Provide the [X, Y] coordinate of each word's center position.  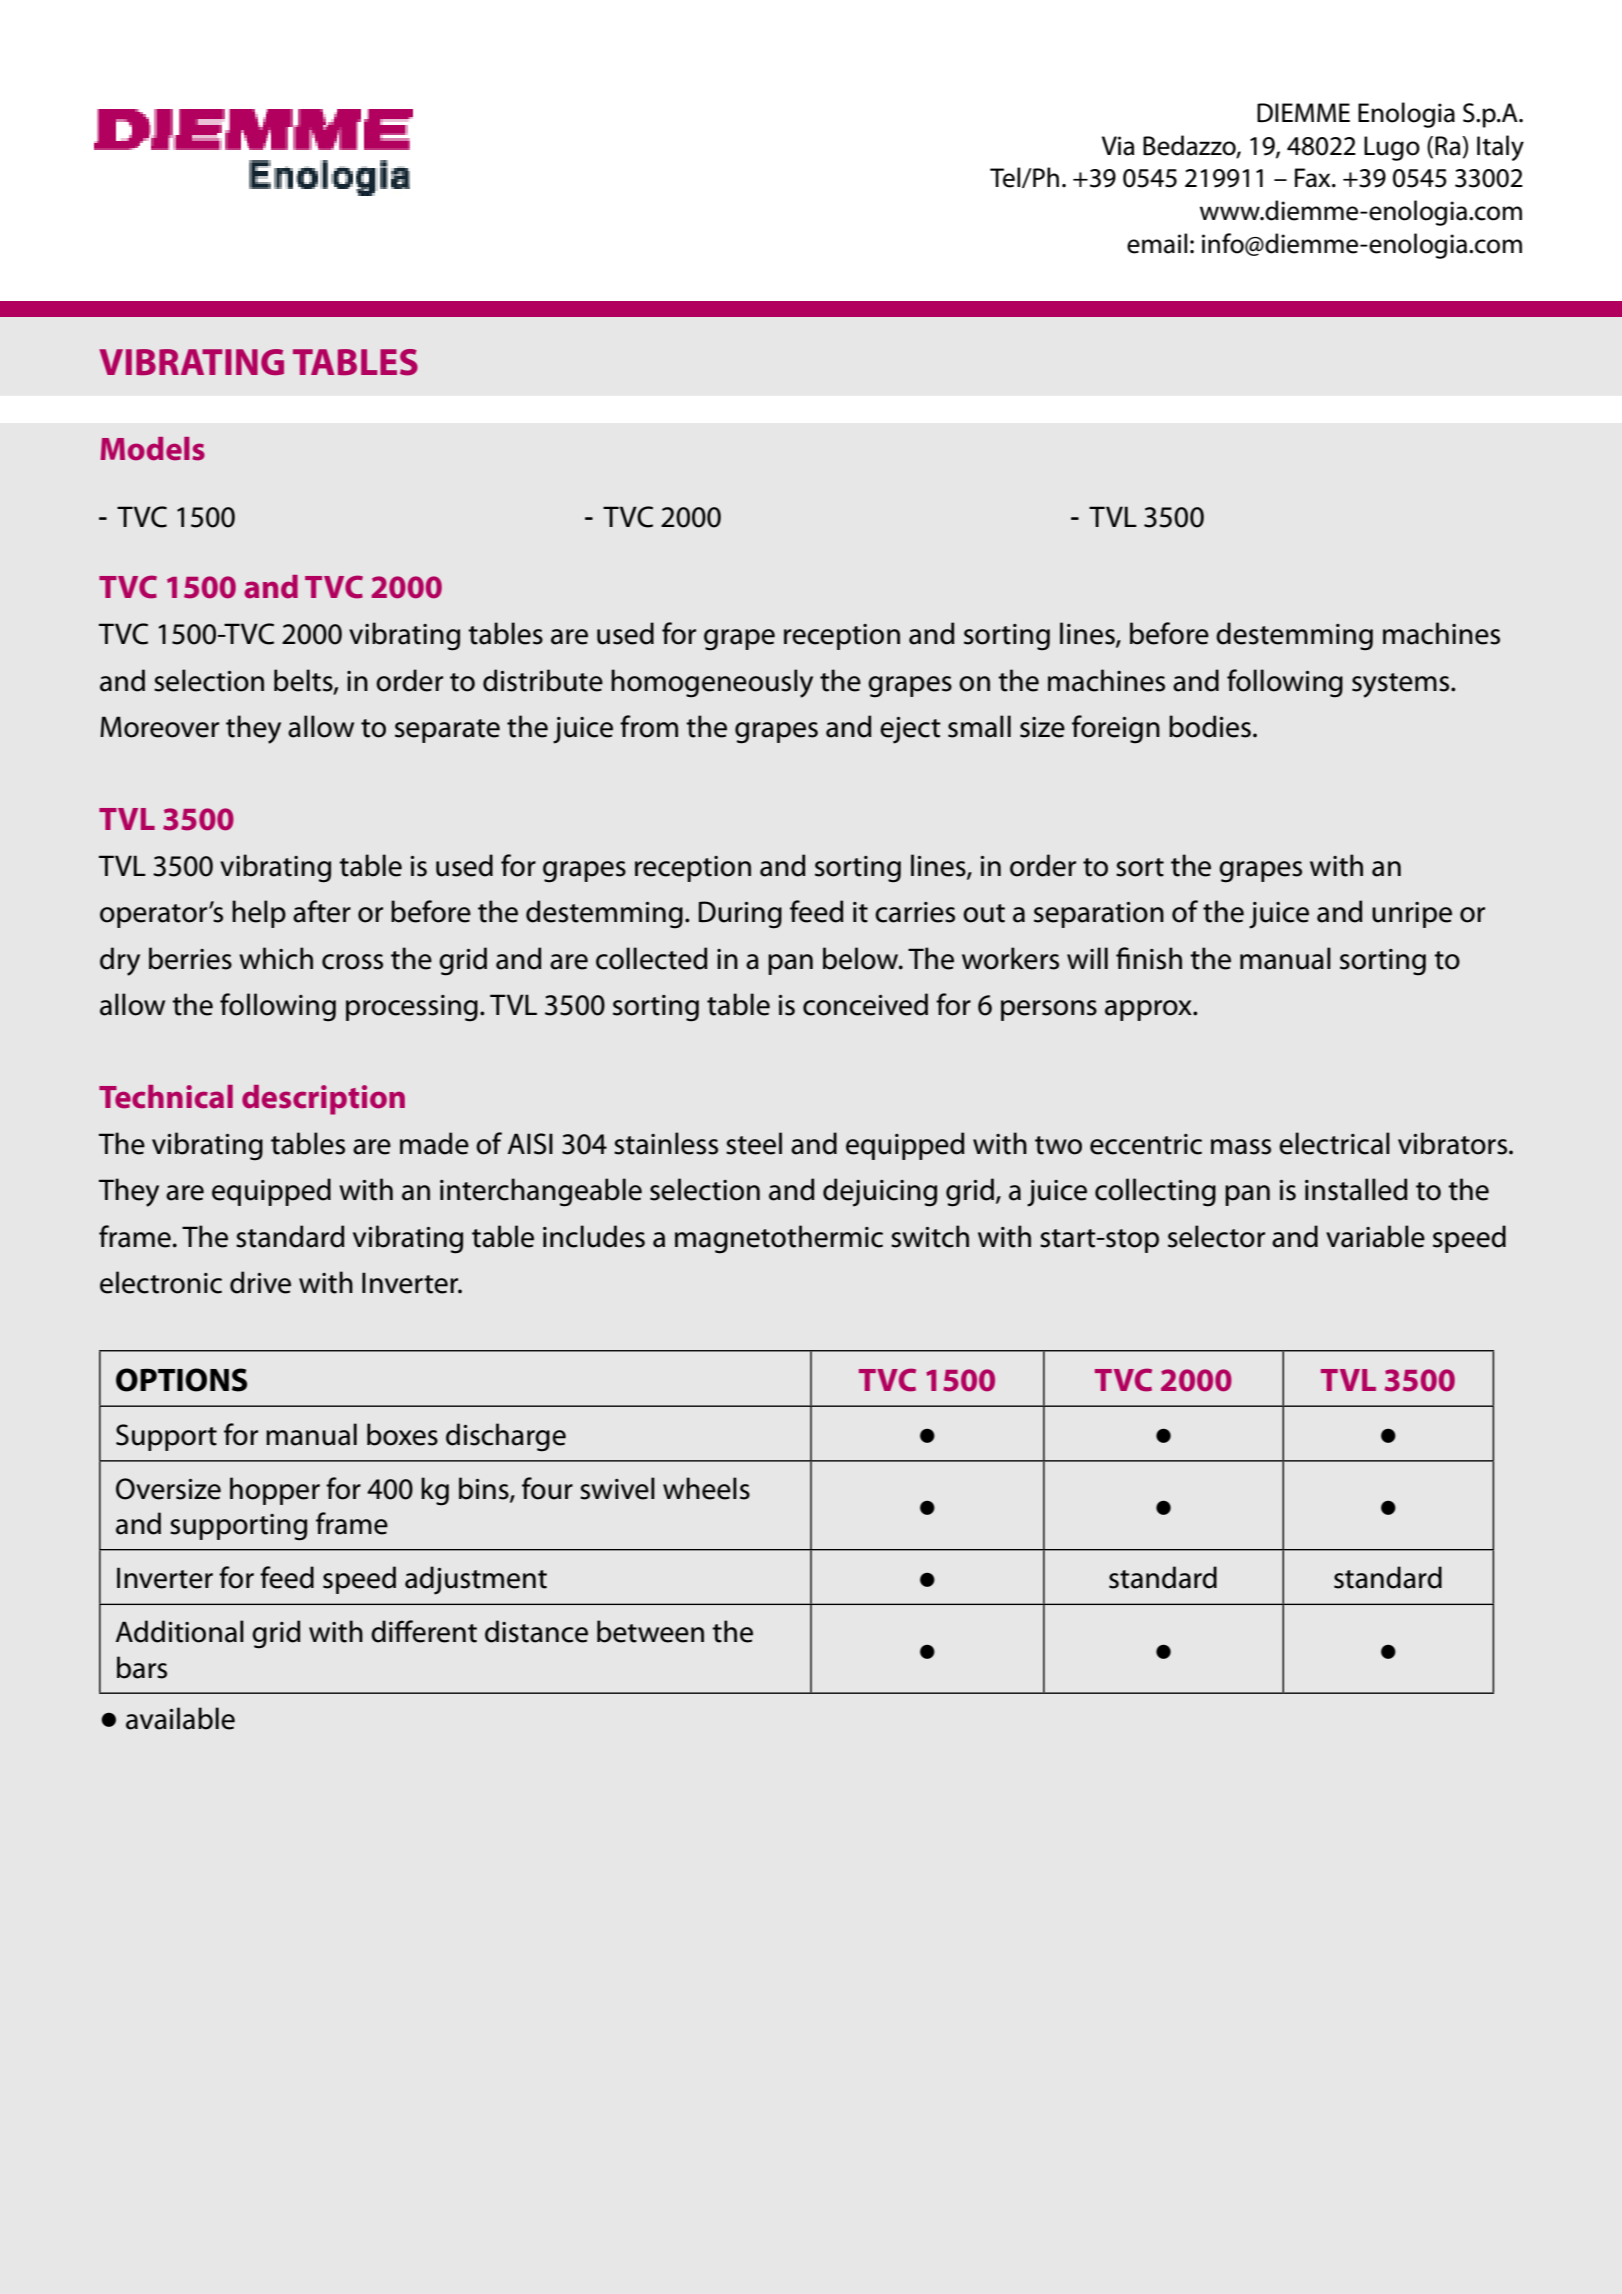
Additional [179, 1631]
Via [1118, 146]
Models [152, 449]
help [259, 914]
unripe [1412, 915]
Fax [1314, 178]
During [740, 915]
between [650, 1631]
